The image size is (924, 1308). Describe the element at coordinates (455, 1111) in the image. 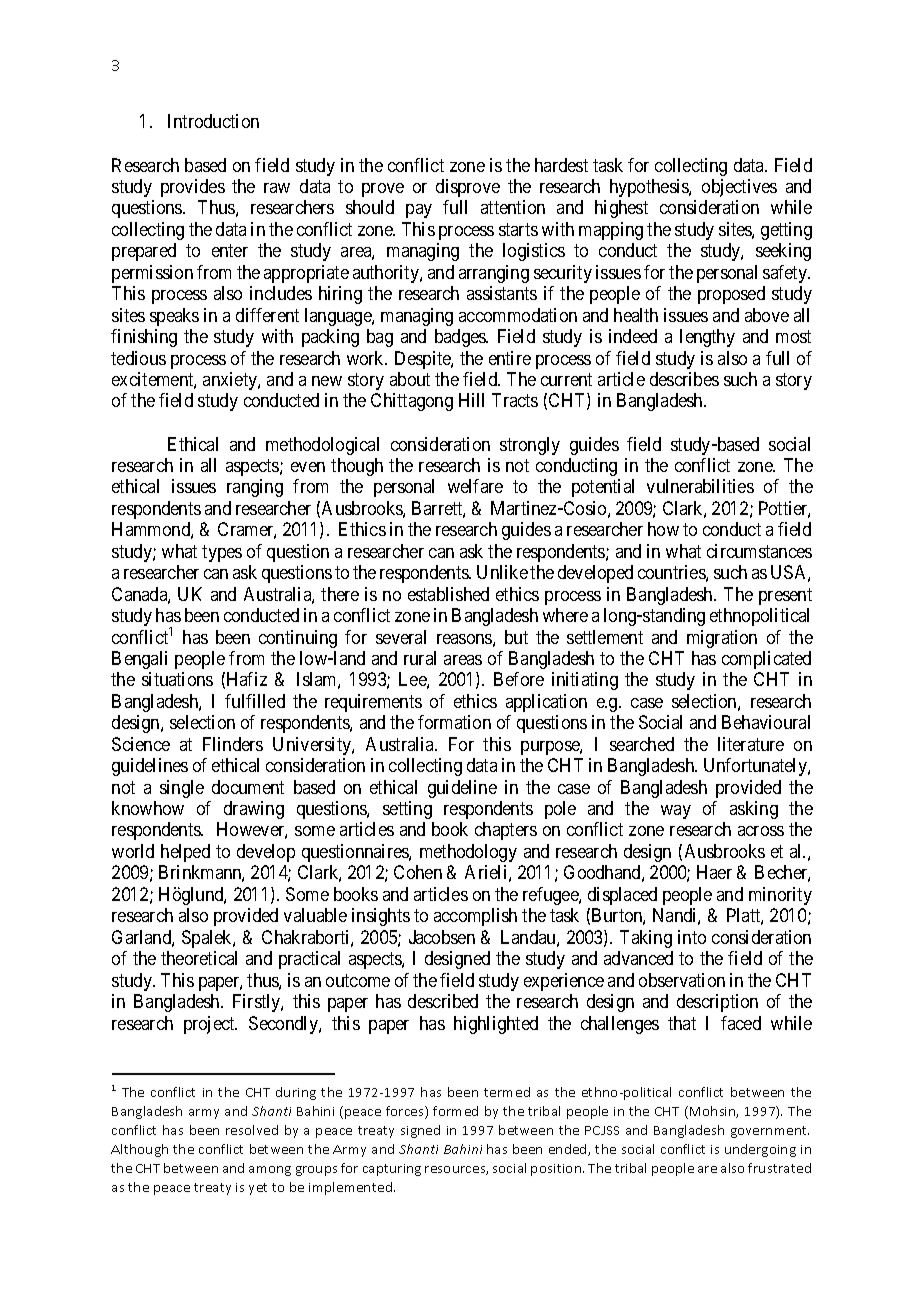

I see `formed` at that location.
